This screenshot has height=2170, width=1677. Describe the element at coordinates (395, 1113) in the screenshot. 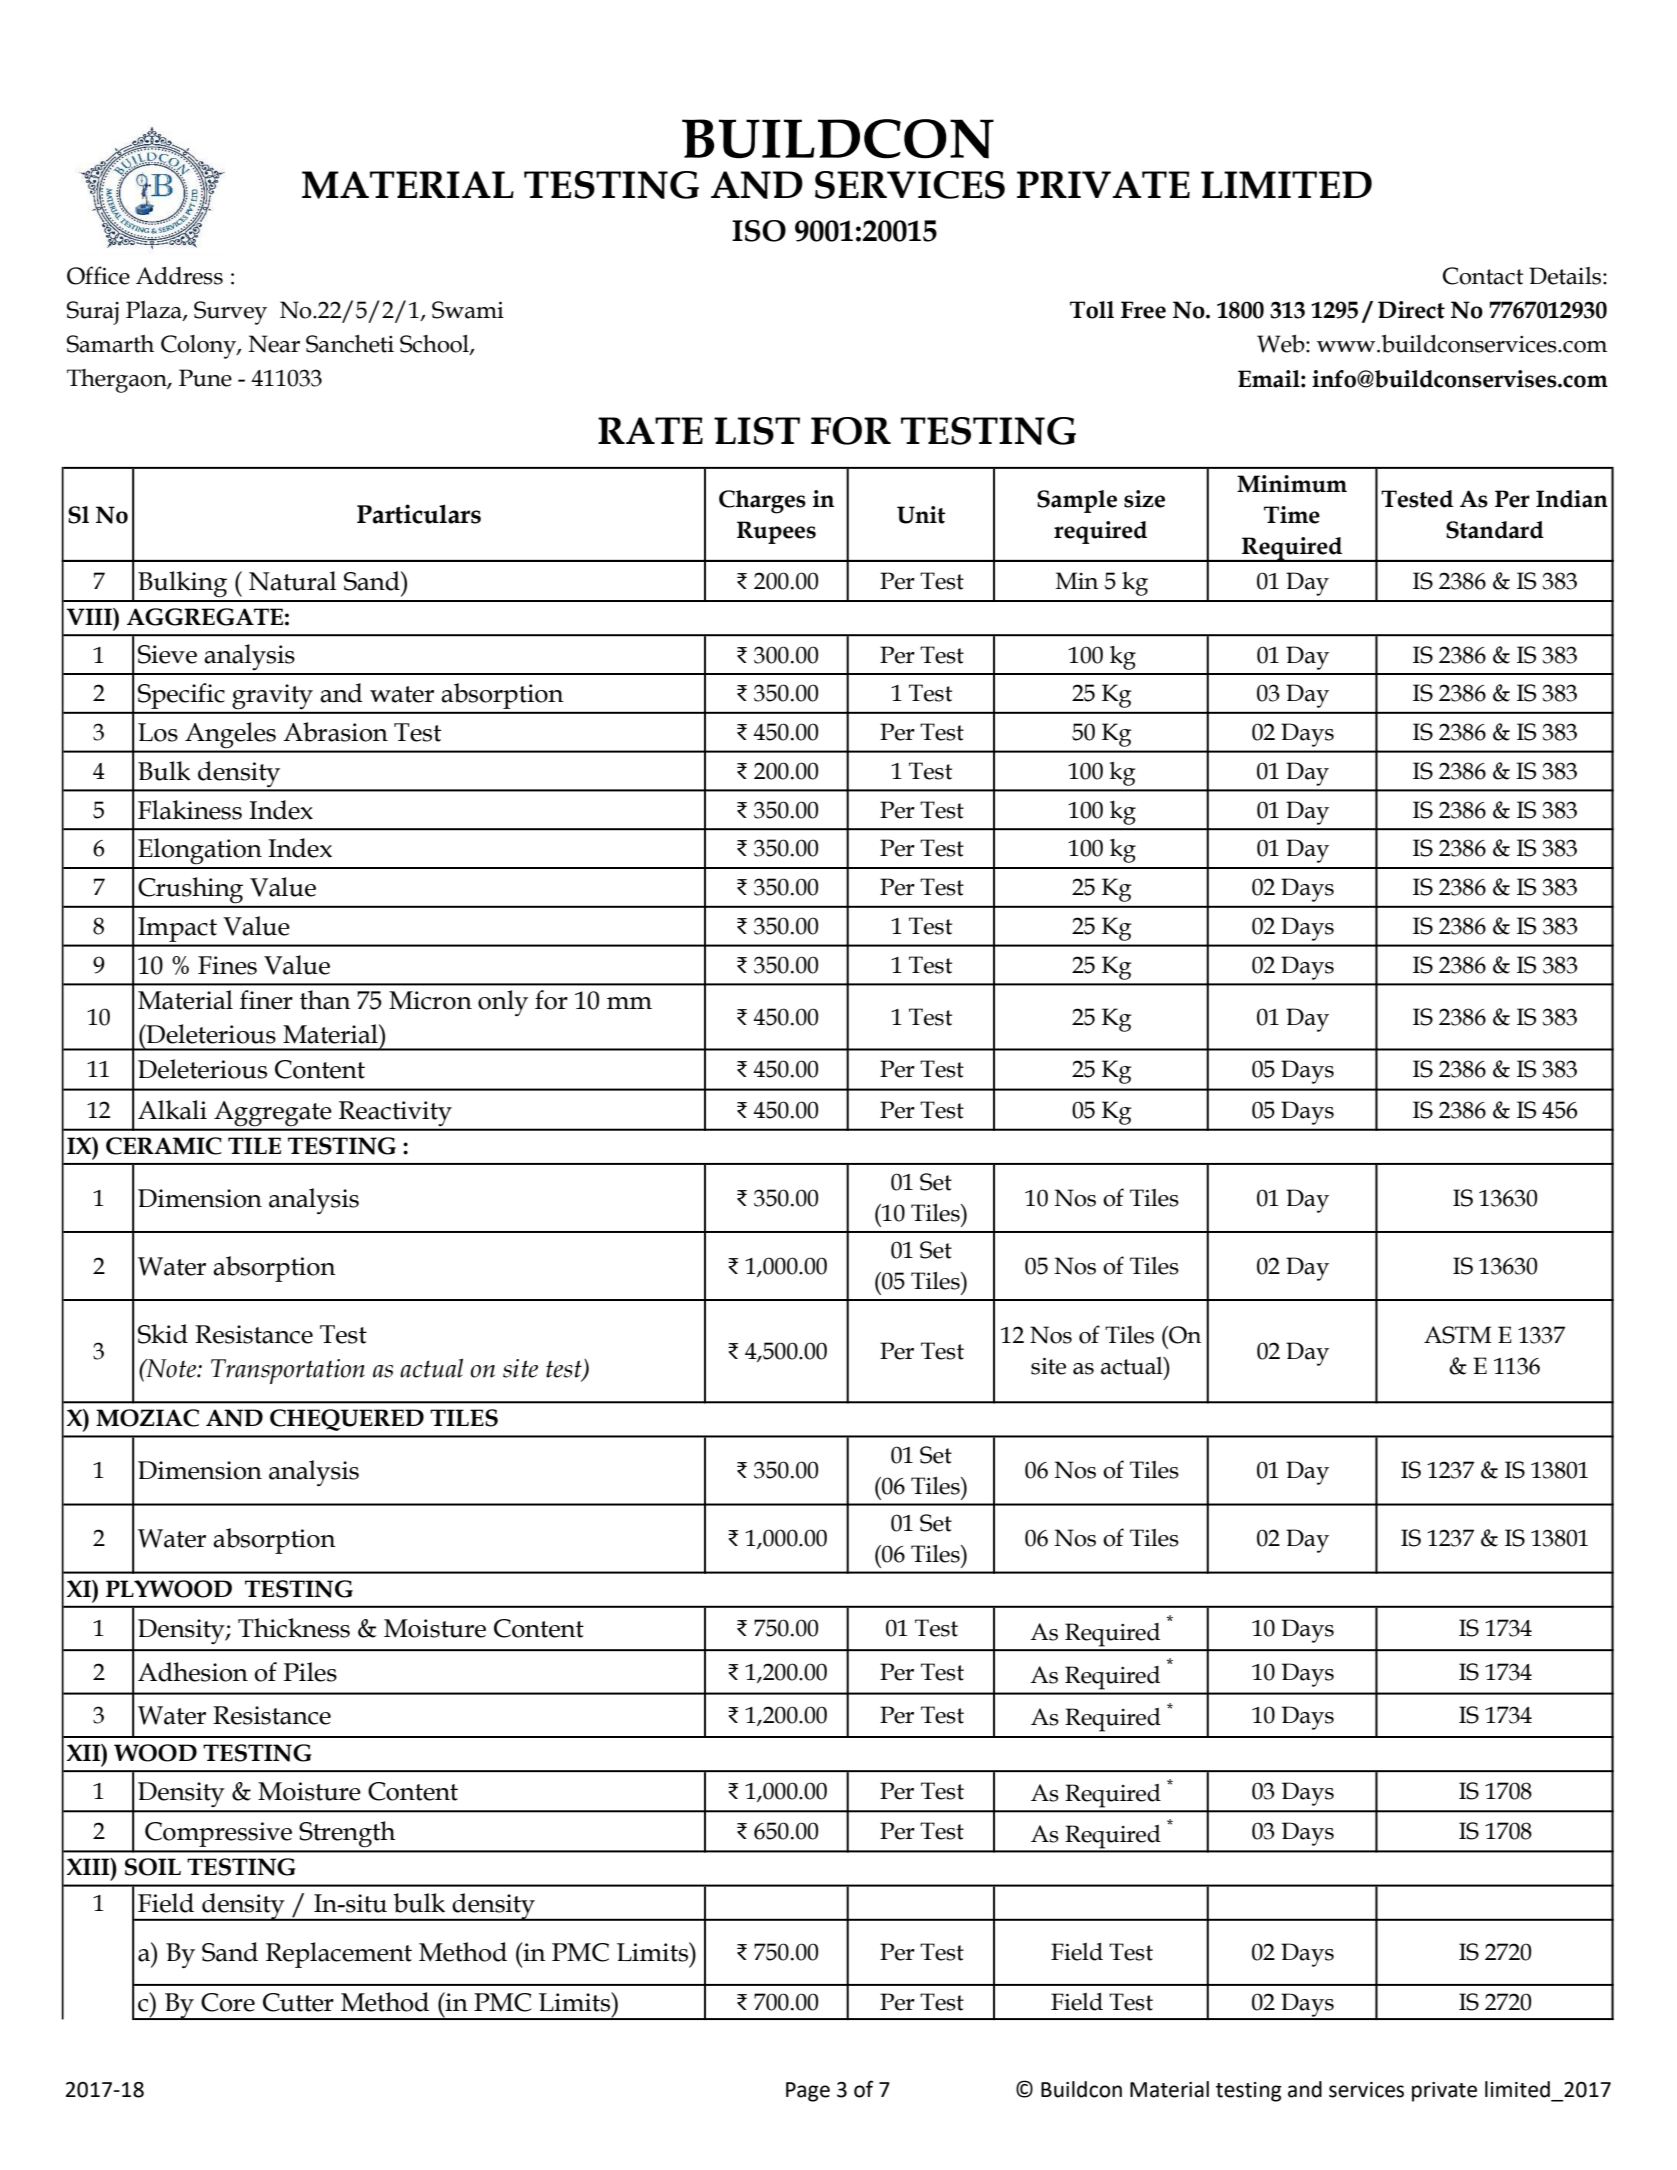

I see `Reactivity` at that location.
